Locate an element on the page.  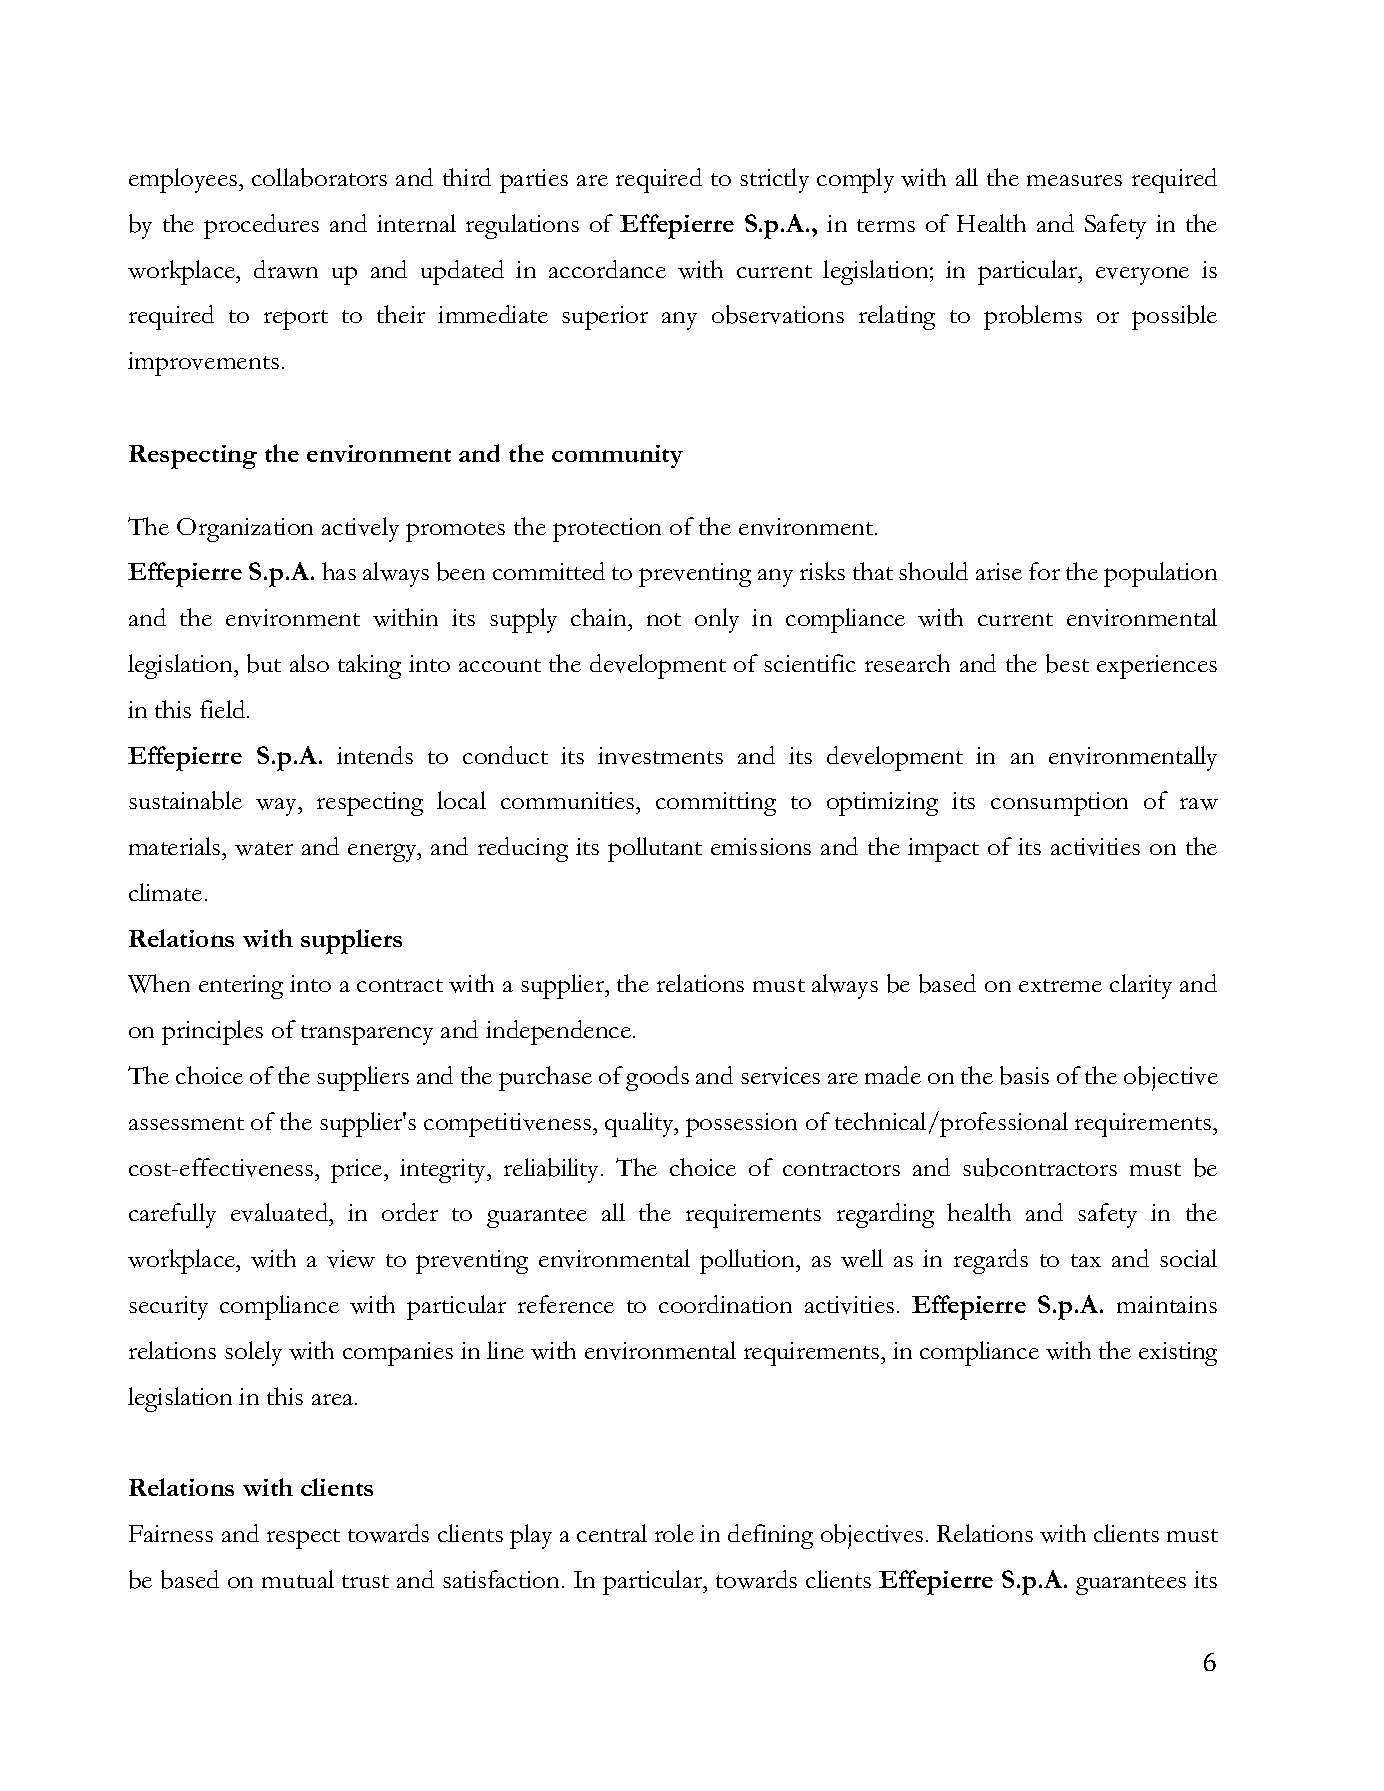
mutual is located at coordinates (298, 1579).
